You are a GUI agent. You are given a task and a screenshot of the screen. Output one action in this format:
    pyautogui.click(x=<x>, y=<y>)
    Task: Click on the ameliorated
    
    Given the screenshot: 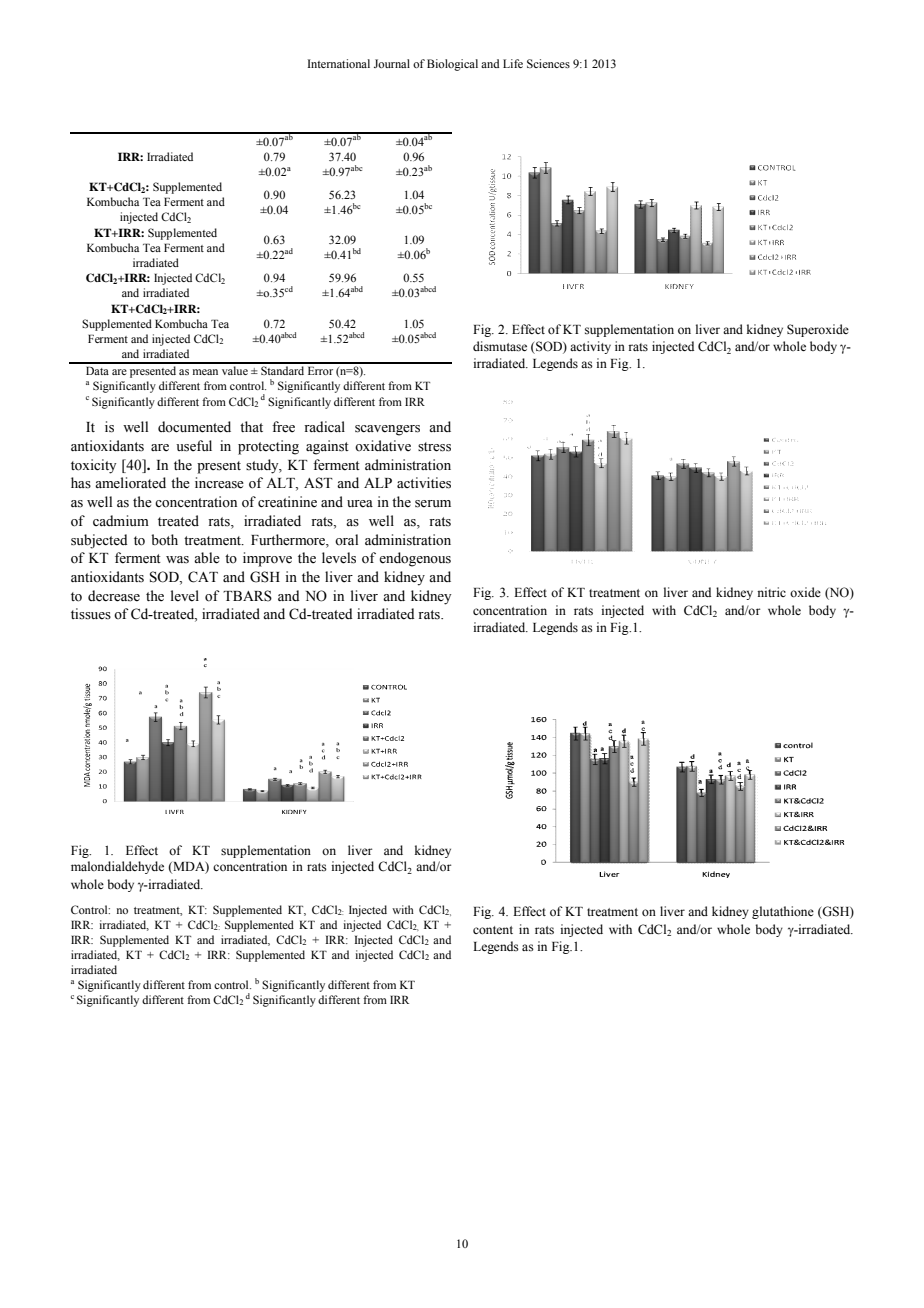 What is the action you would take?
    pyautogui.click(x=130, y=483)
